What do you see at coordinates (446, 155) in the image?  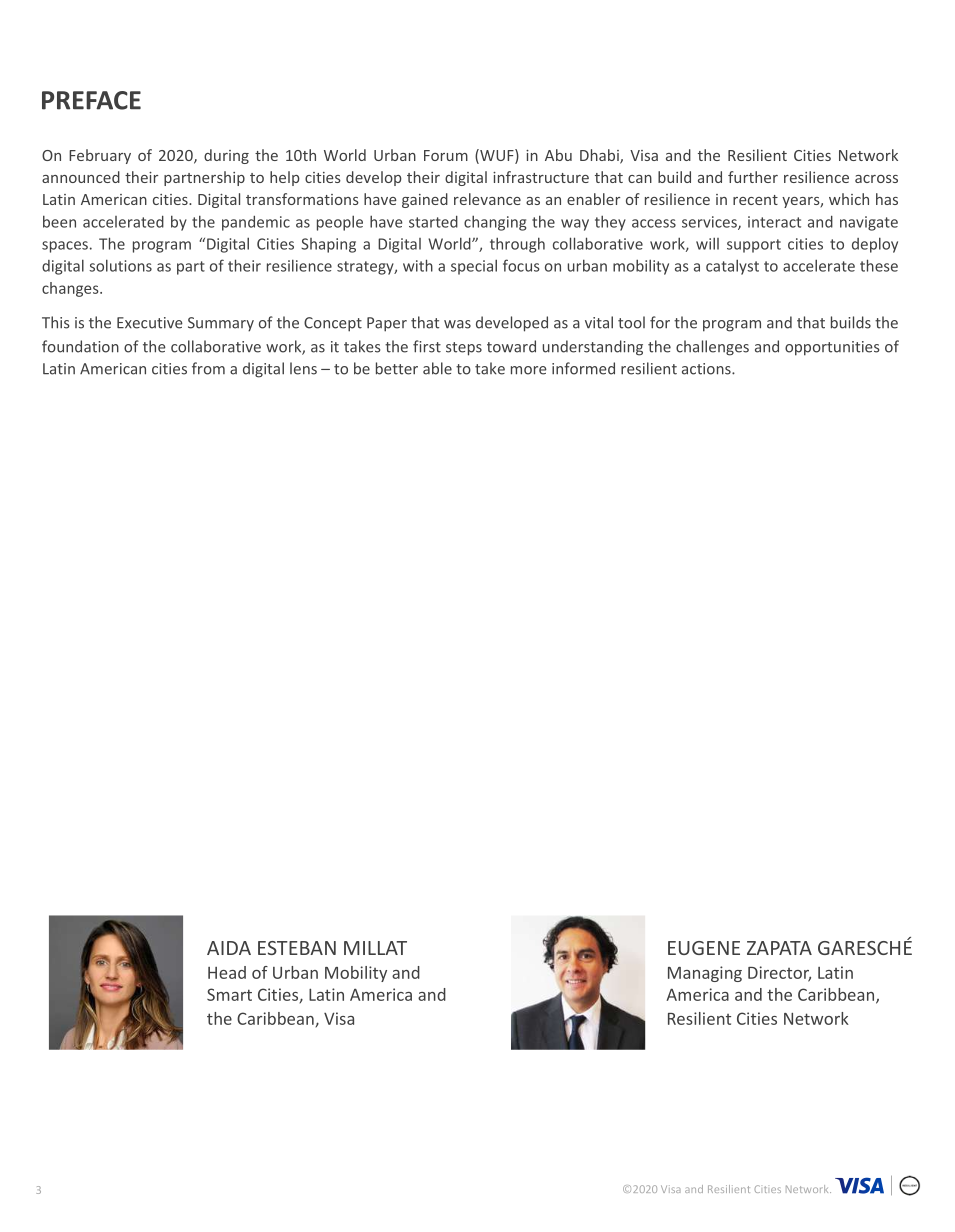 I see `Forum` at bounding box center [446, 155].
